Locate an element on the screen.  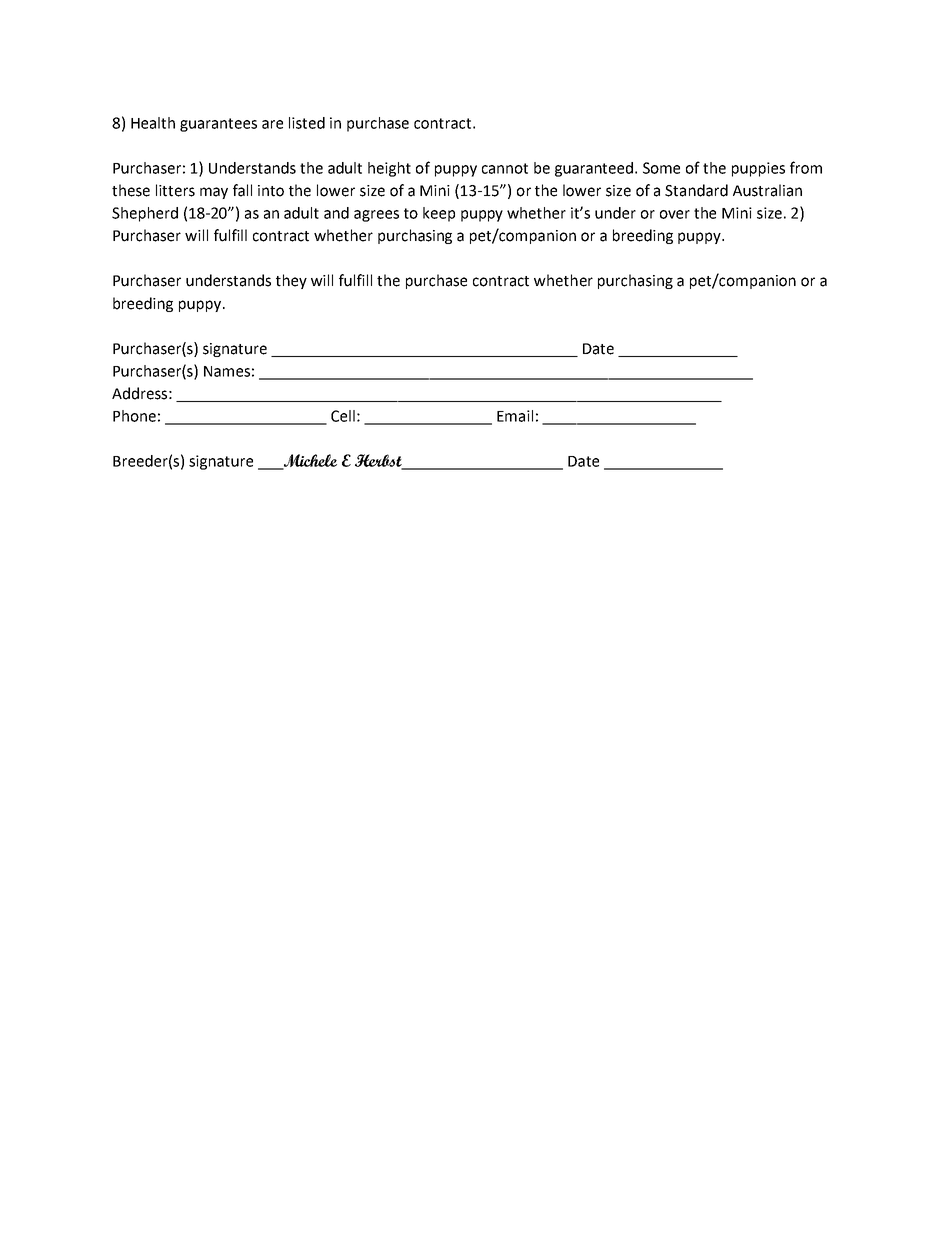
listed is located at coordinates (307, 123).
